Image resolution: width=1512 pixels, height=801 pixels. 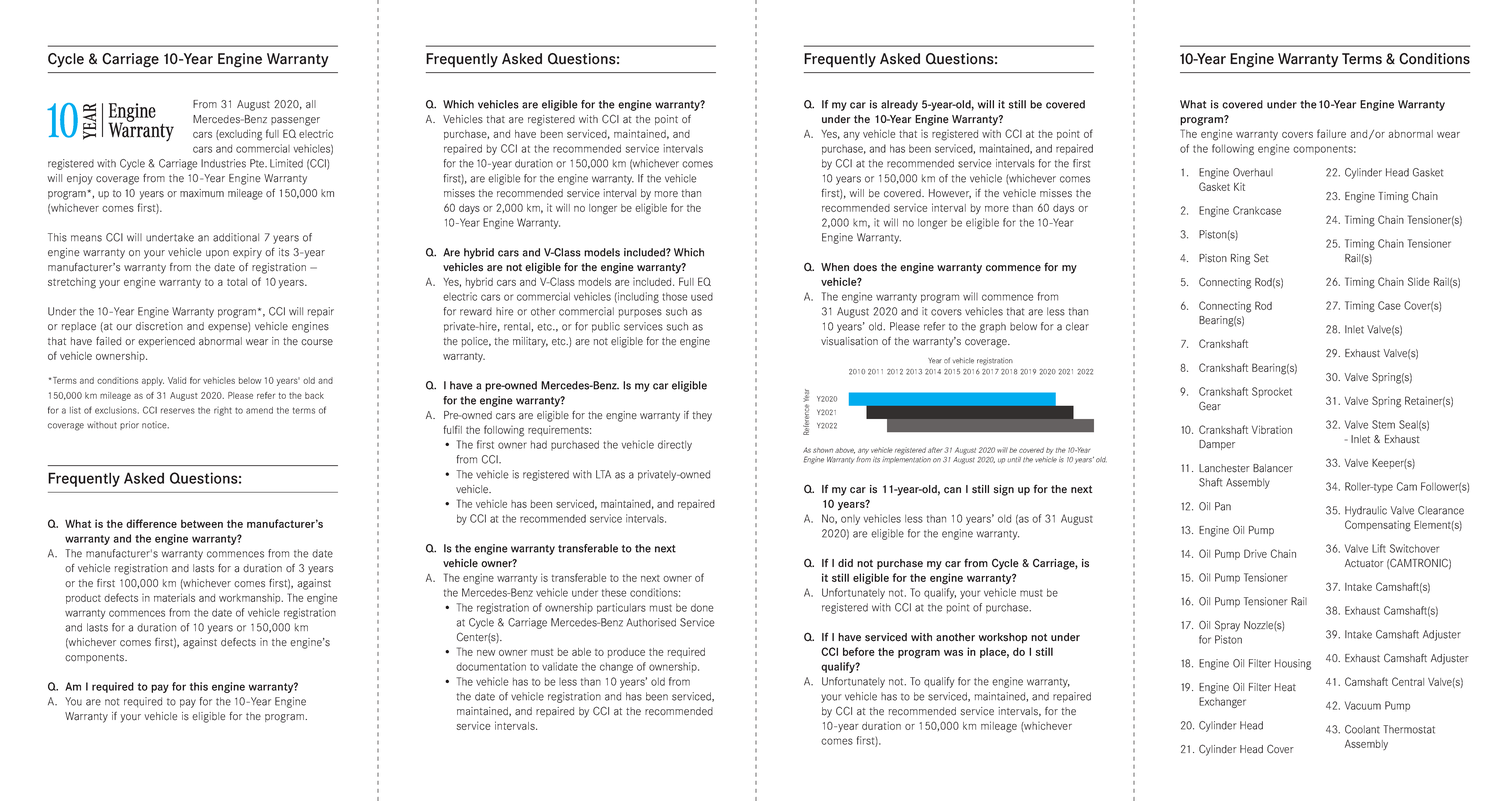 I want to click on failure, so click(x=1331, y=133).
